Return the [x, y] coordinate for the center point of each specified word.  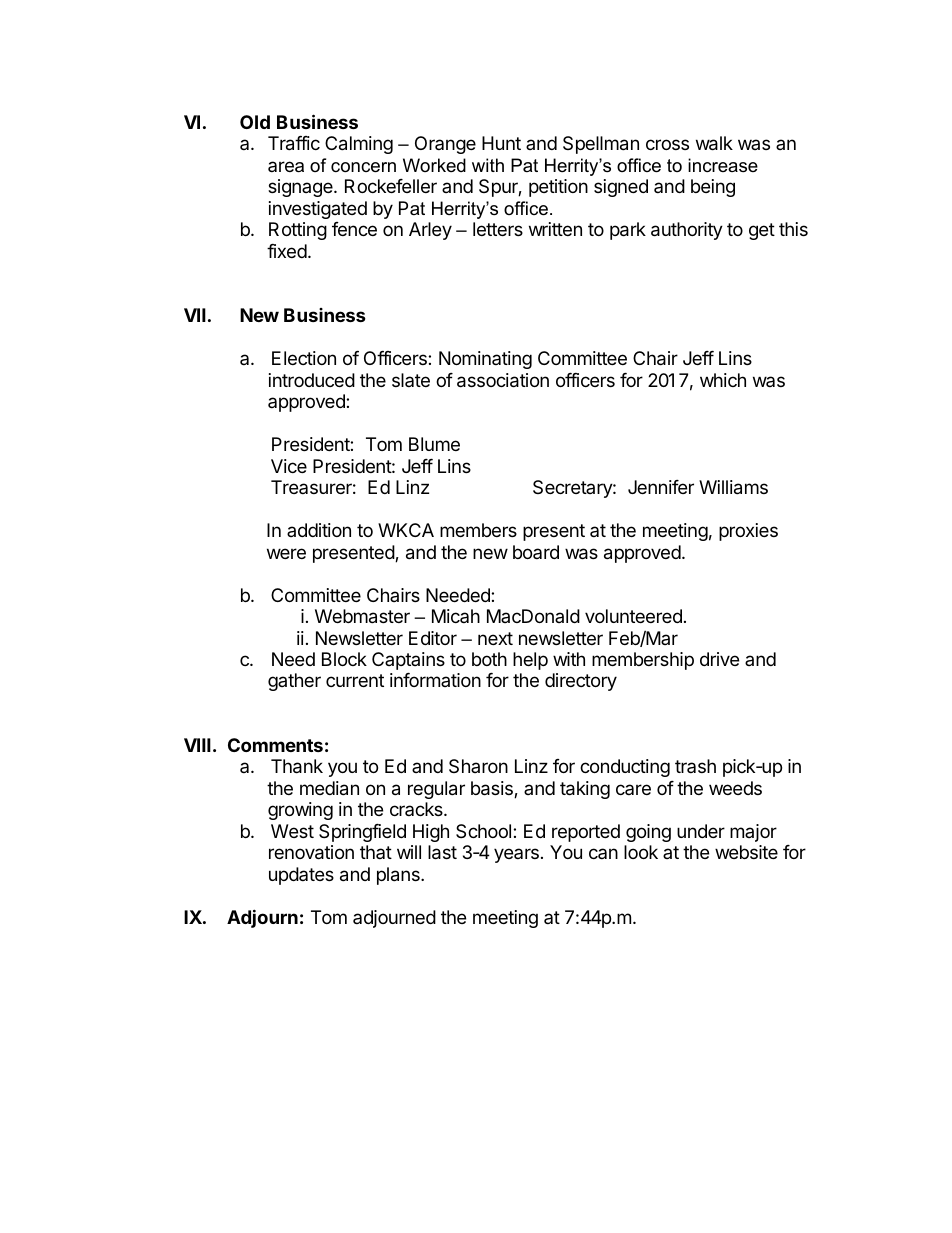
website [746, 852]
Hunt [501, 143]
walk [714, 143]
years [516, 855]
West [292, 831]
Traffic [294, 143]
